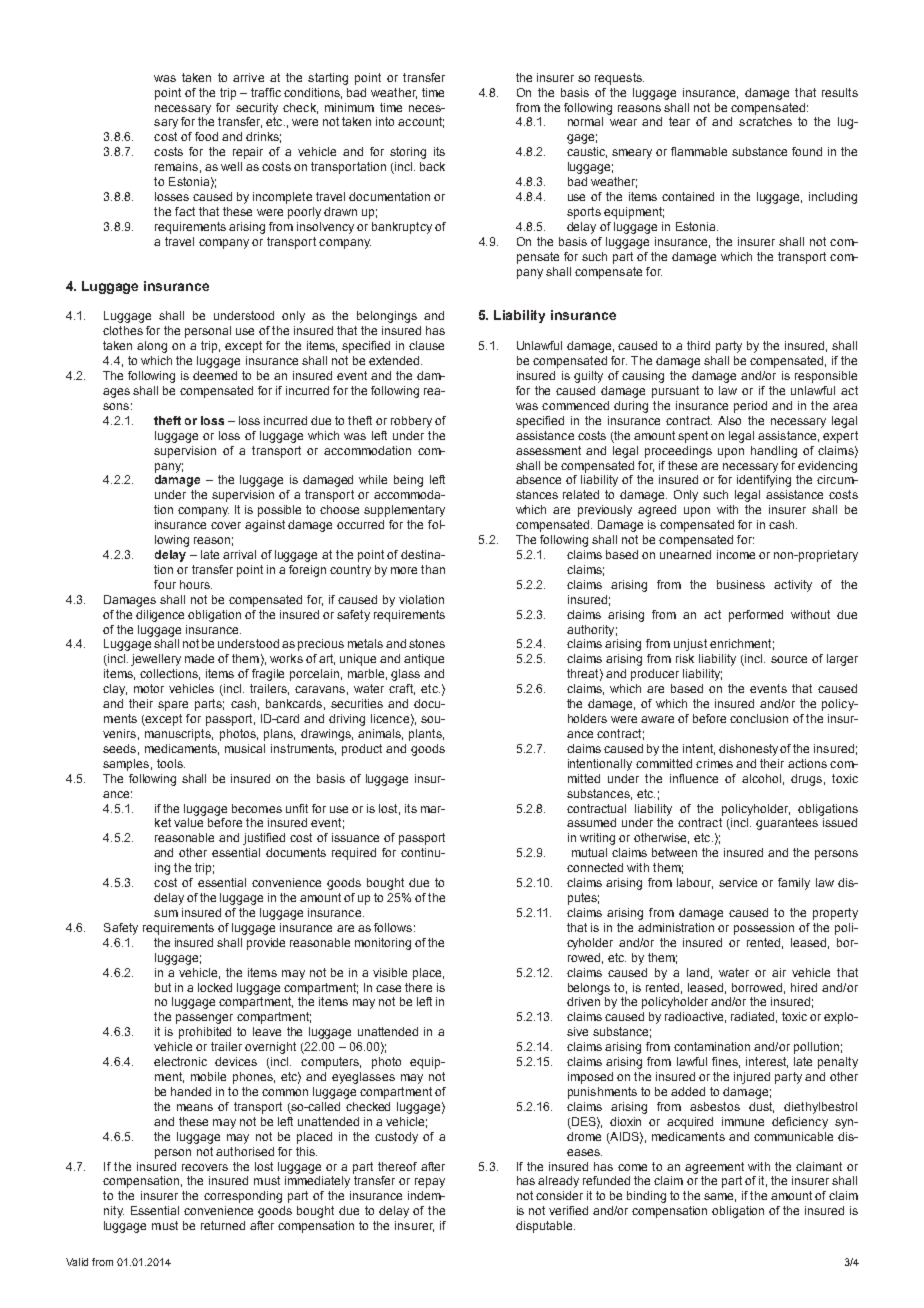  I want to click on returned, so click(223, 1225).
